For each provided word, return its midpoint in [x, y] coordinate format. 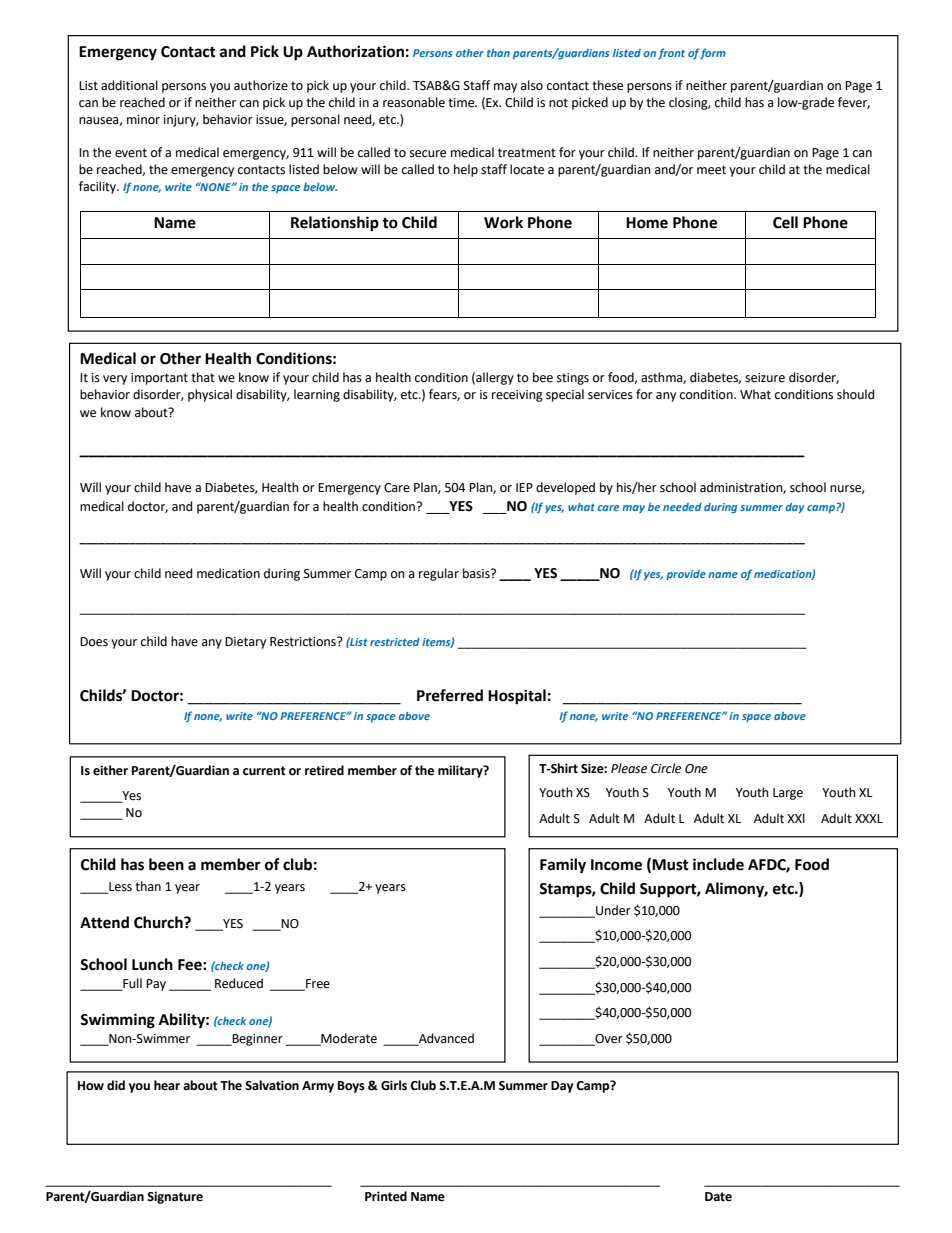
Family [563, 866]
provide [686, 575]
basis [477, 573]
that [203, 377]
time [462, 103]
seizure [765, 378]
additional [129, 85]
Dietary [245, 643]
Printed [386, 1196]
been [166, 864]
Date [718, 1197]
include [718, 864]
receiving [517, 396]
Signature [175, 1197]
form [713, 53]
